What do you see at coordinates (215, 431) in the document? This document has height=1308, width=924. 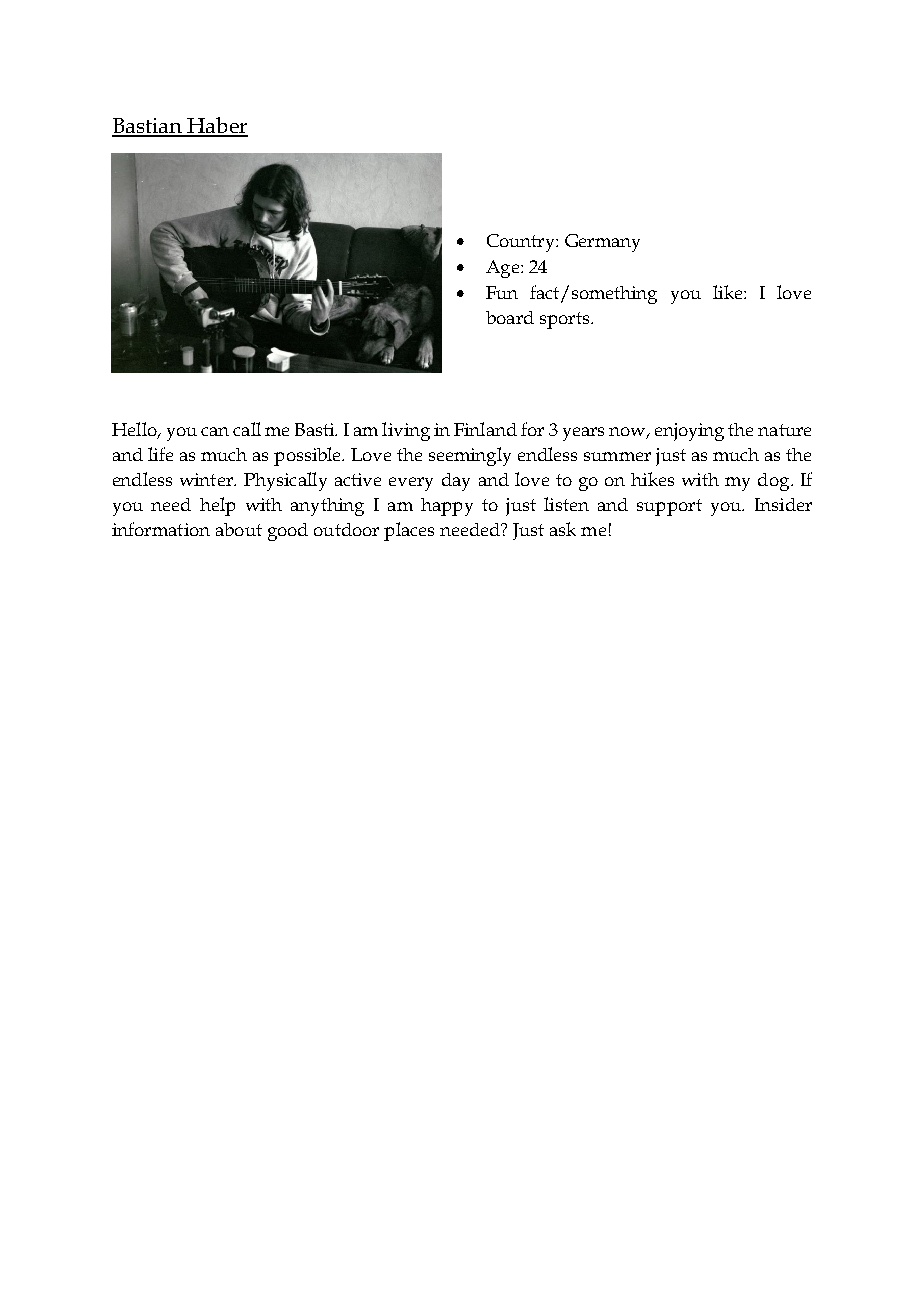 I see `can` at bounding box center [215, 431].
